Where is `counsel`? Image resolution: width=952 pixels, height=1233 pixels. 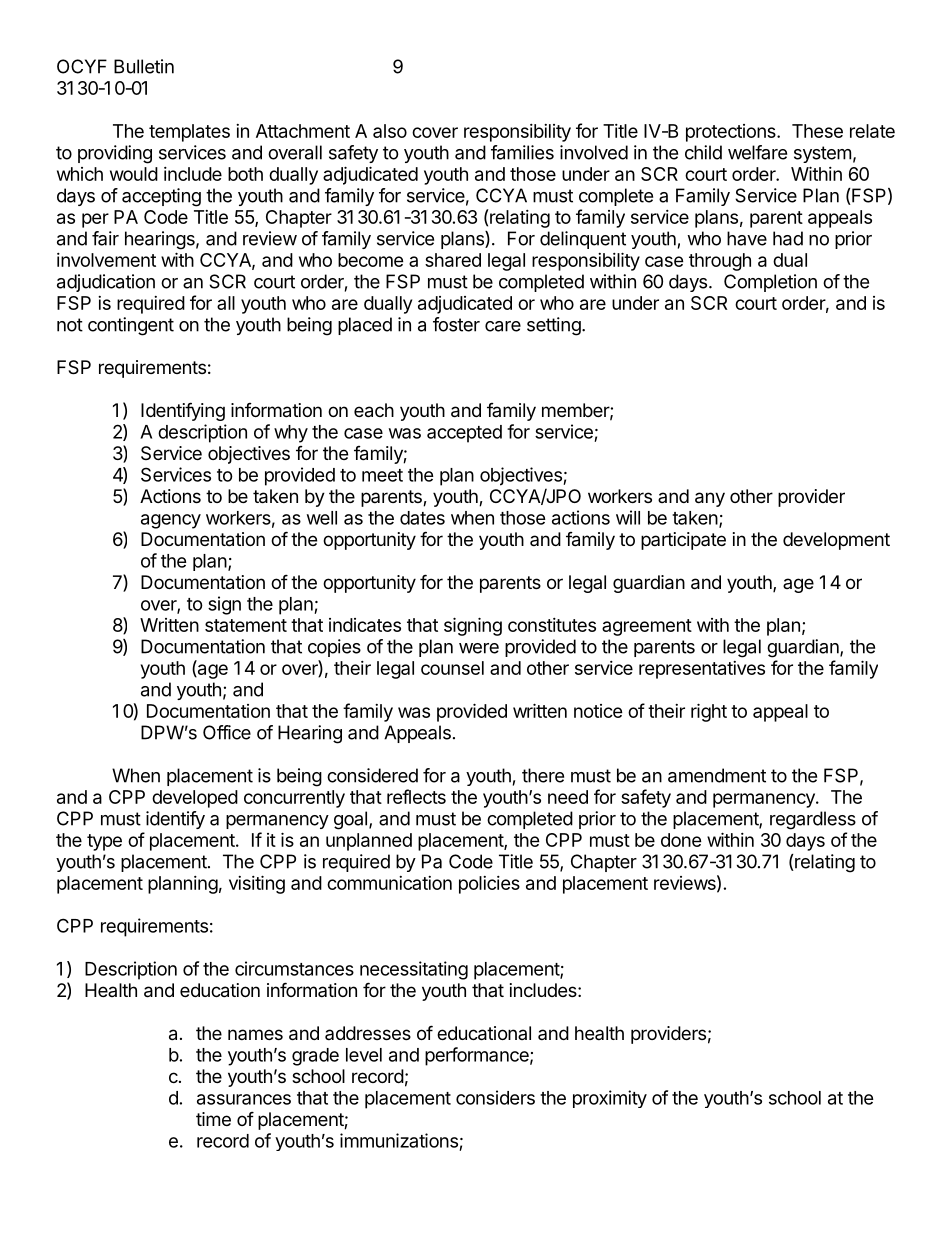 counsel is located at coordinates (452, 668).
